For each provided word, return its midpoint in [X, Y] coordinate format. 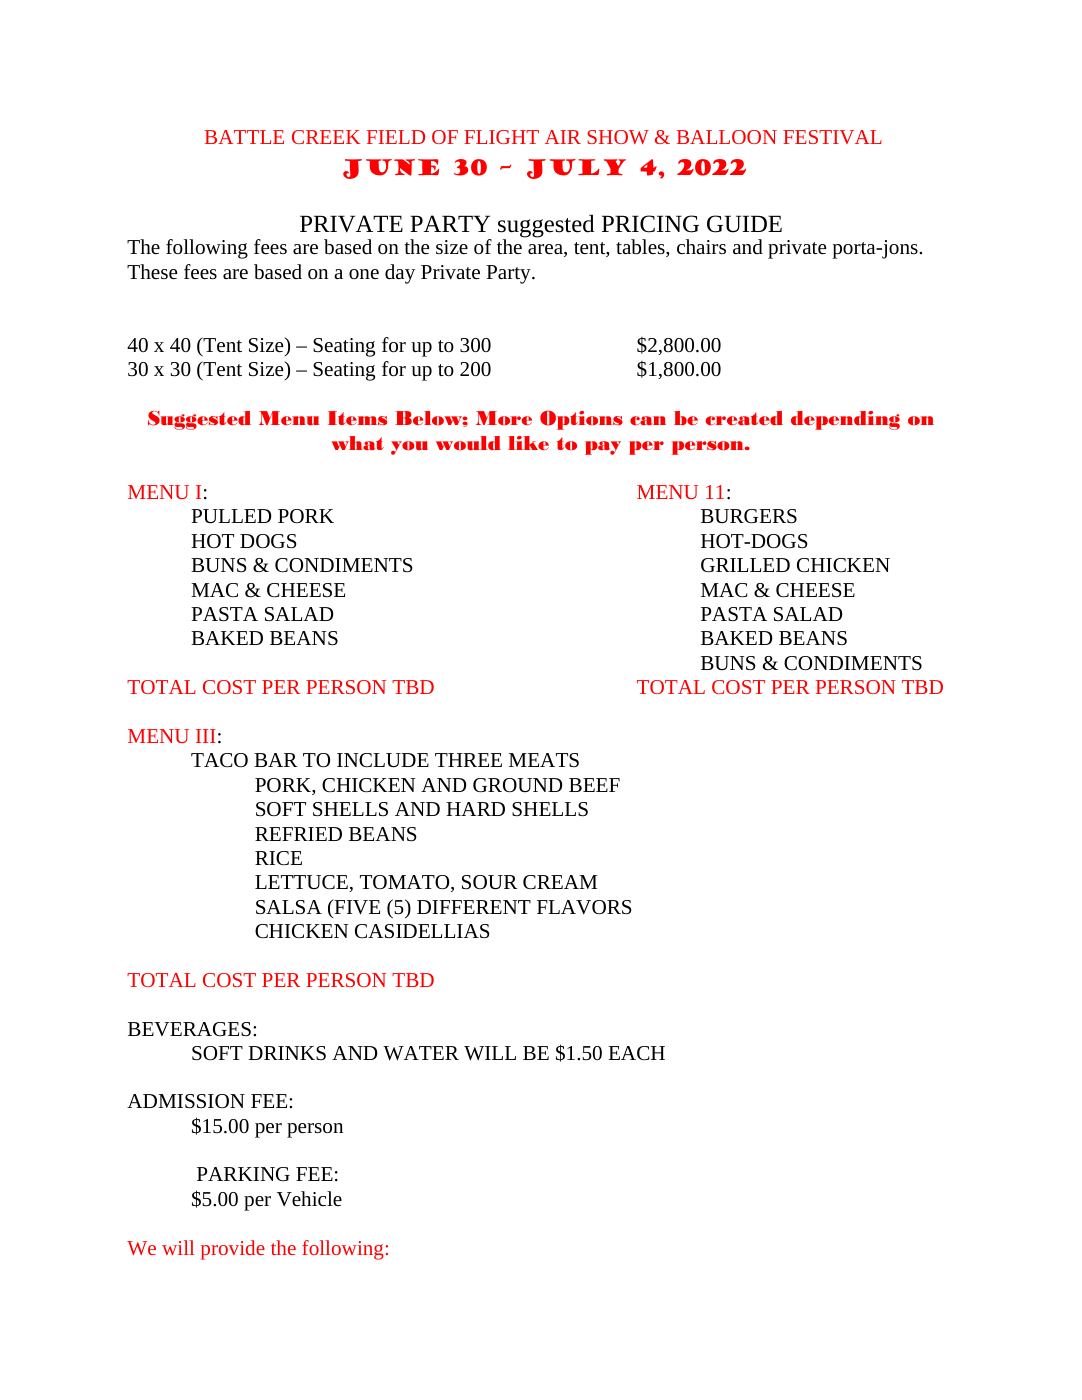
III [206, 736]
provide [233, 1250]
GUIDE [744, 224]
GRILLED [745, 565]
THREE [468, 760]
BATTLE [244, 137]
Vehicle [309, 1198]
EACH [636, 1053]
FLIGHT [501, 137]
